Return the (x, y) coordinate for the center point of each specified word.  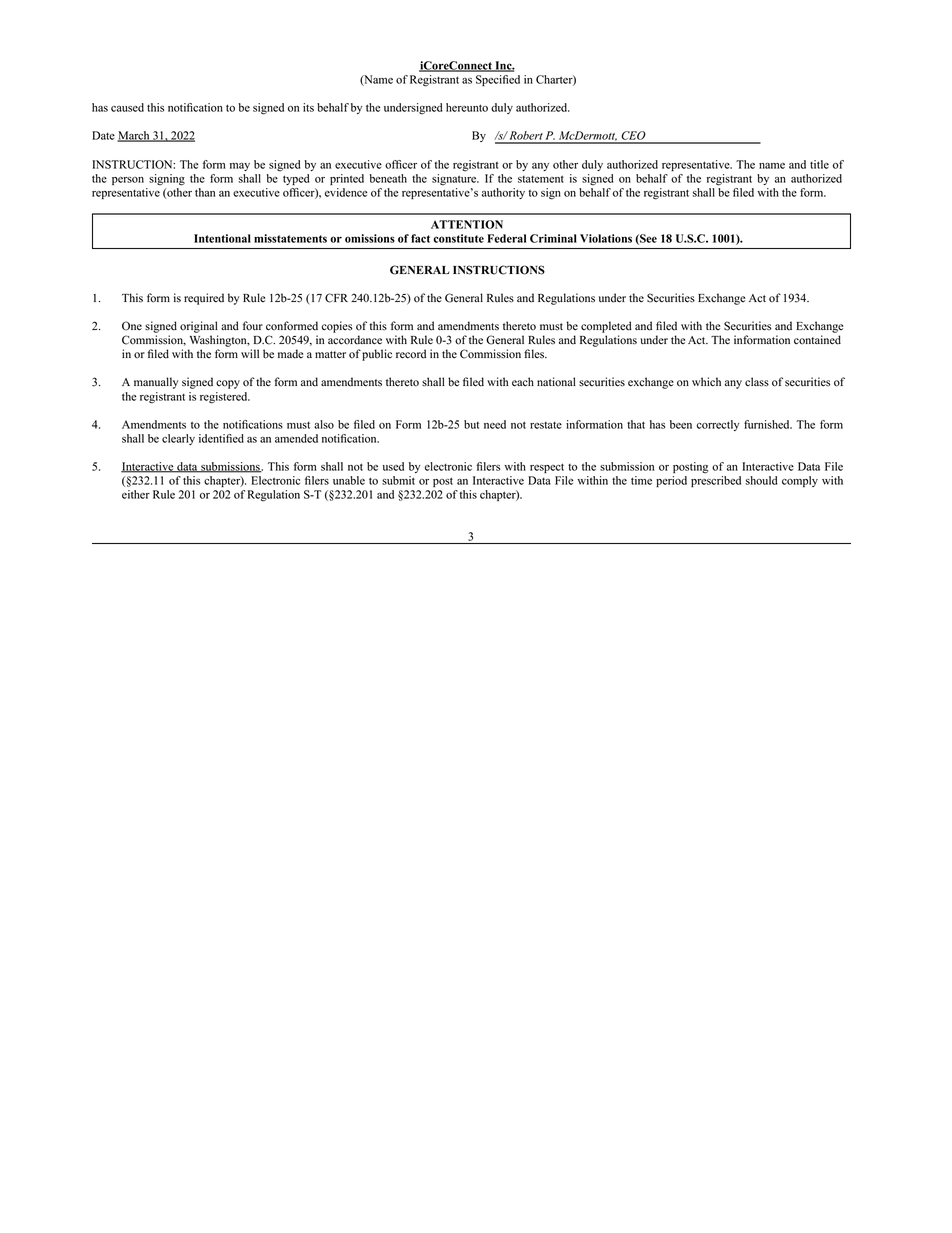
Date (103, 135)
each (523, 382)
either (136, 494)
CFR (336, 298)
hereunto (467, 107)
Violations (606, 238)
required (204, 299)
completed (606, 327)
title (819, 164)
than (205, 192)
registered (225, 398)
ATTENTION (467, 224)
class (757, 382)
